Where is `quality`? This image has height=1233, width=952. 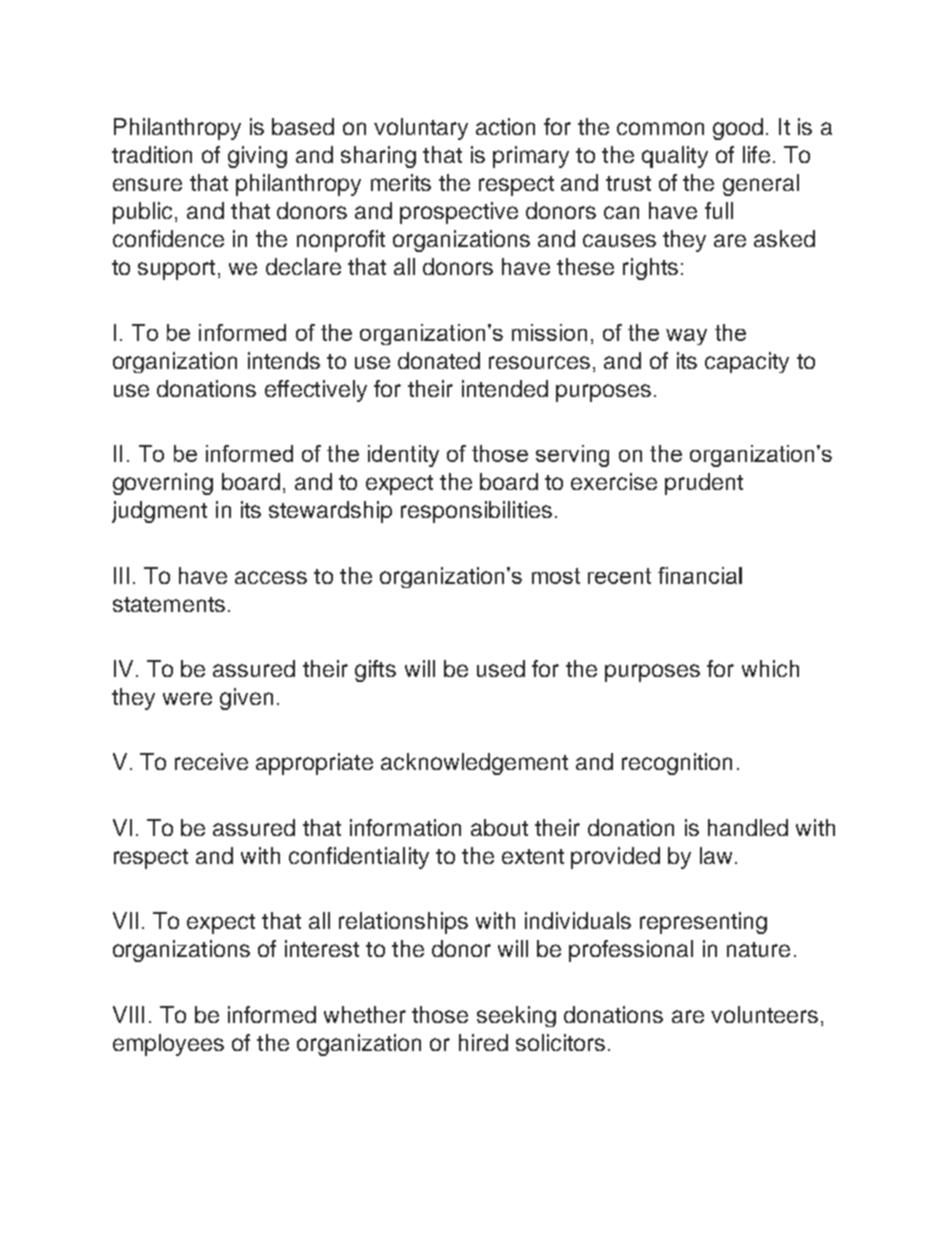
quality is located at coordinates (675, 157).
